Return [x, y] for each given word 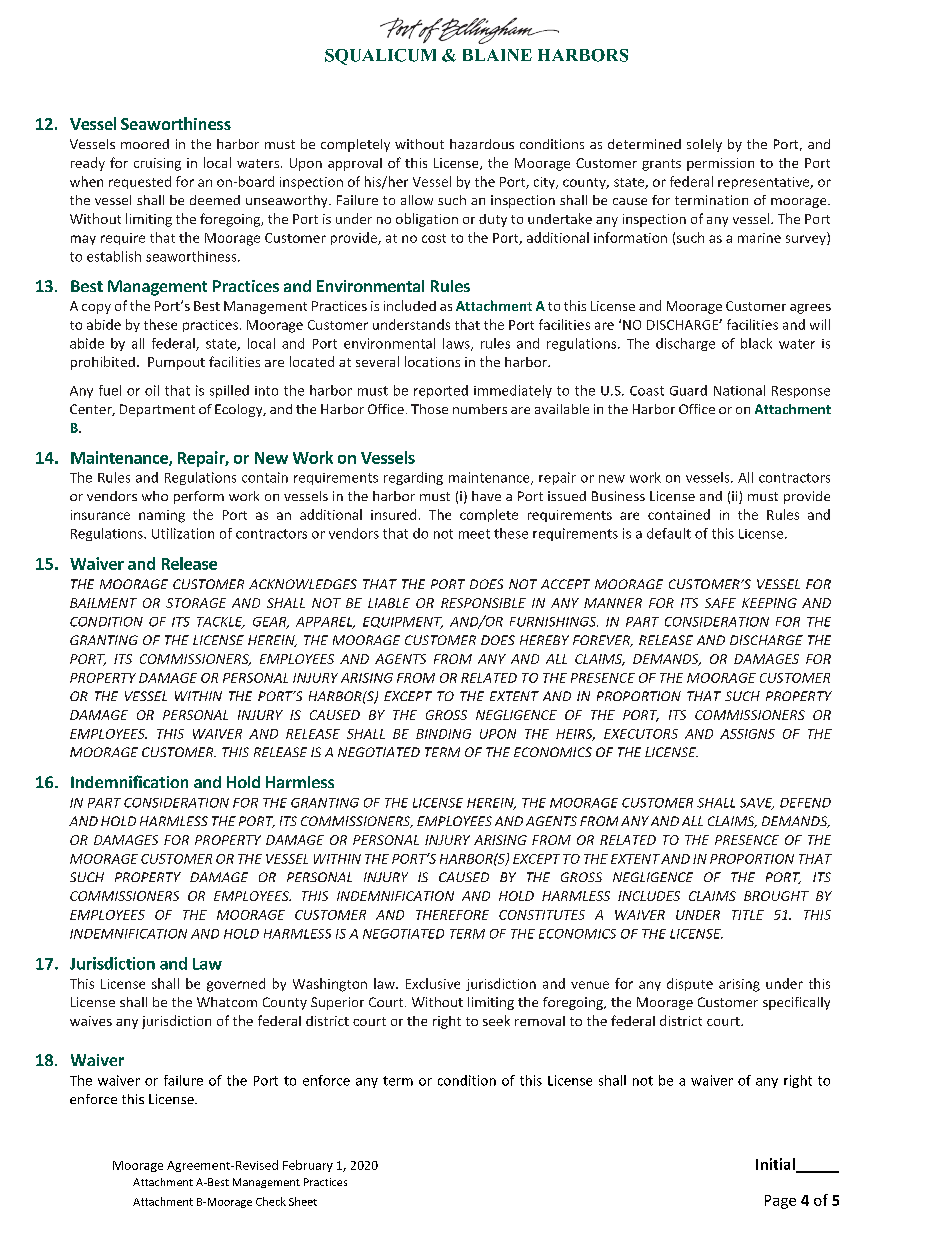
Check [271, 1201]
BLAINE [497, 55]
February [308, 1166]
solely [704, 145]
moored [145, 144]
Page [780, 1202]
